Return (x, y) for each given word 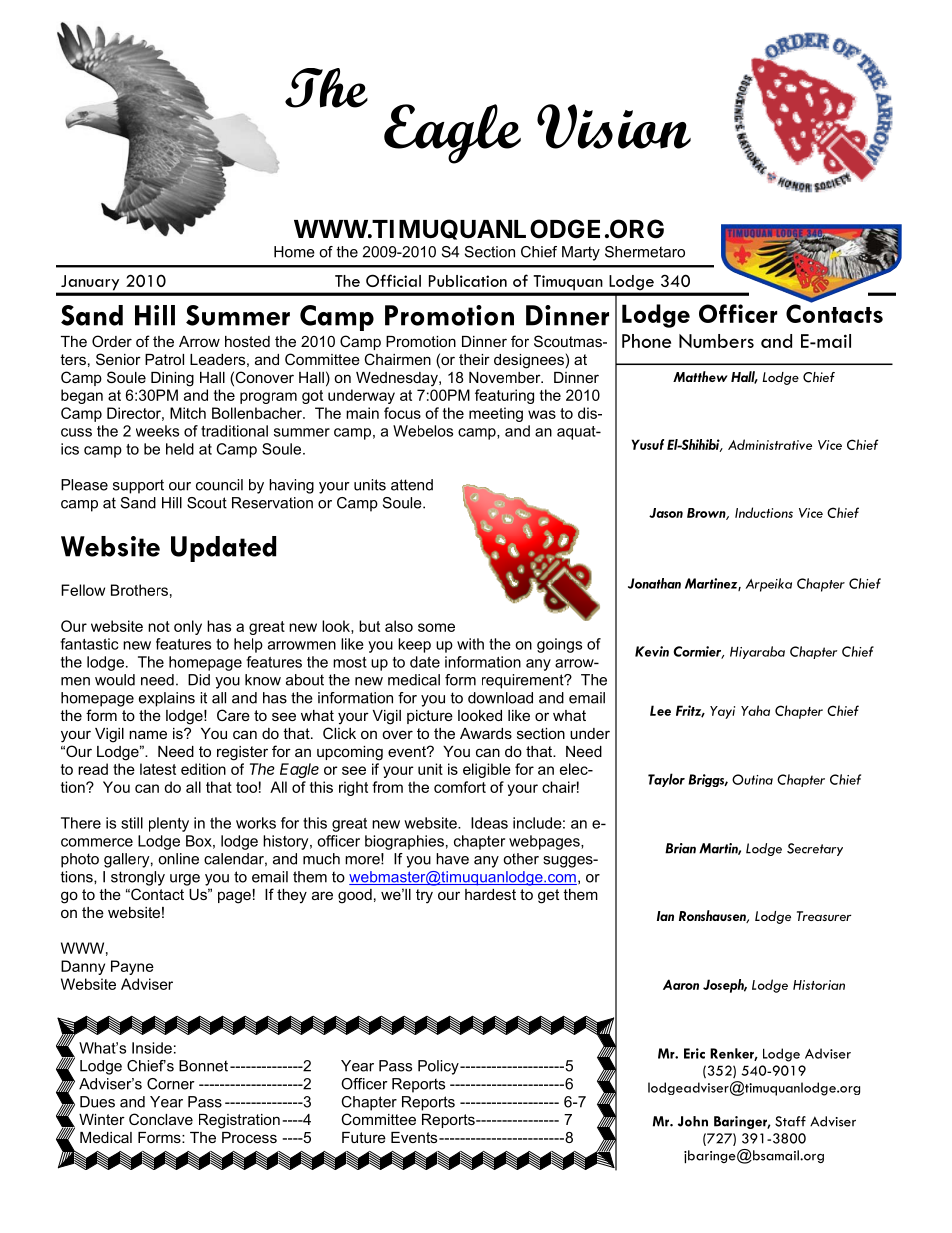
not (159, 626)
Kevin (652, 651)
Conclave (161, 1119)
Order (112, 341)
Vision (614, 126)
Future (364, 1137)
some (436, 627)
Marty (581, 253)
